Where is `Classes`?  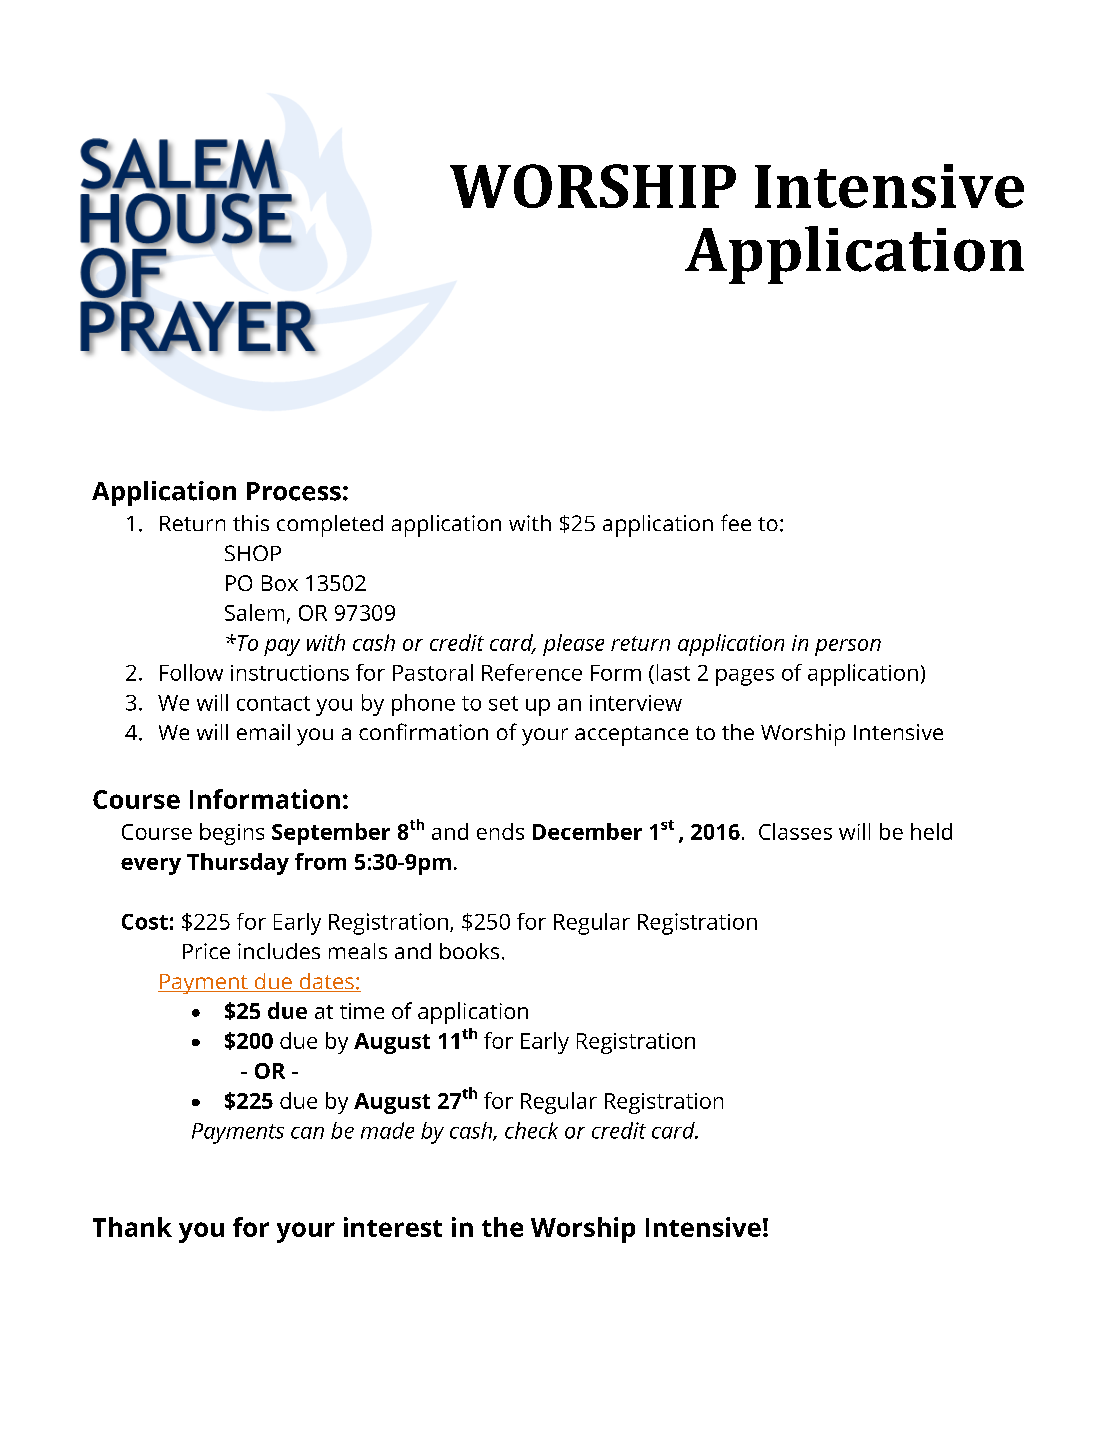
Classes is located at coordinates (795, 831).
